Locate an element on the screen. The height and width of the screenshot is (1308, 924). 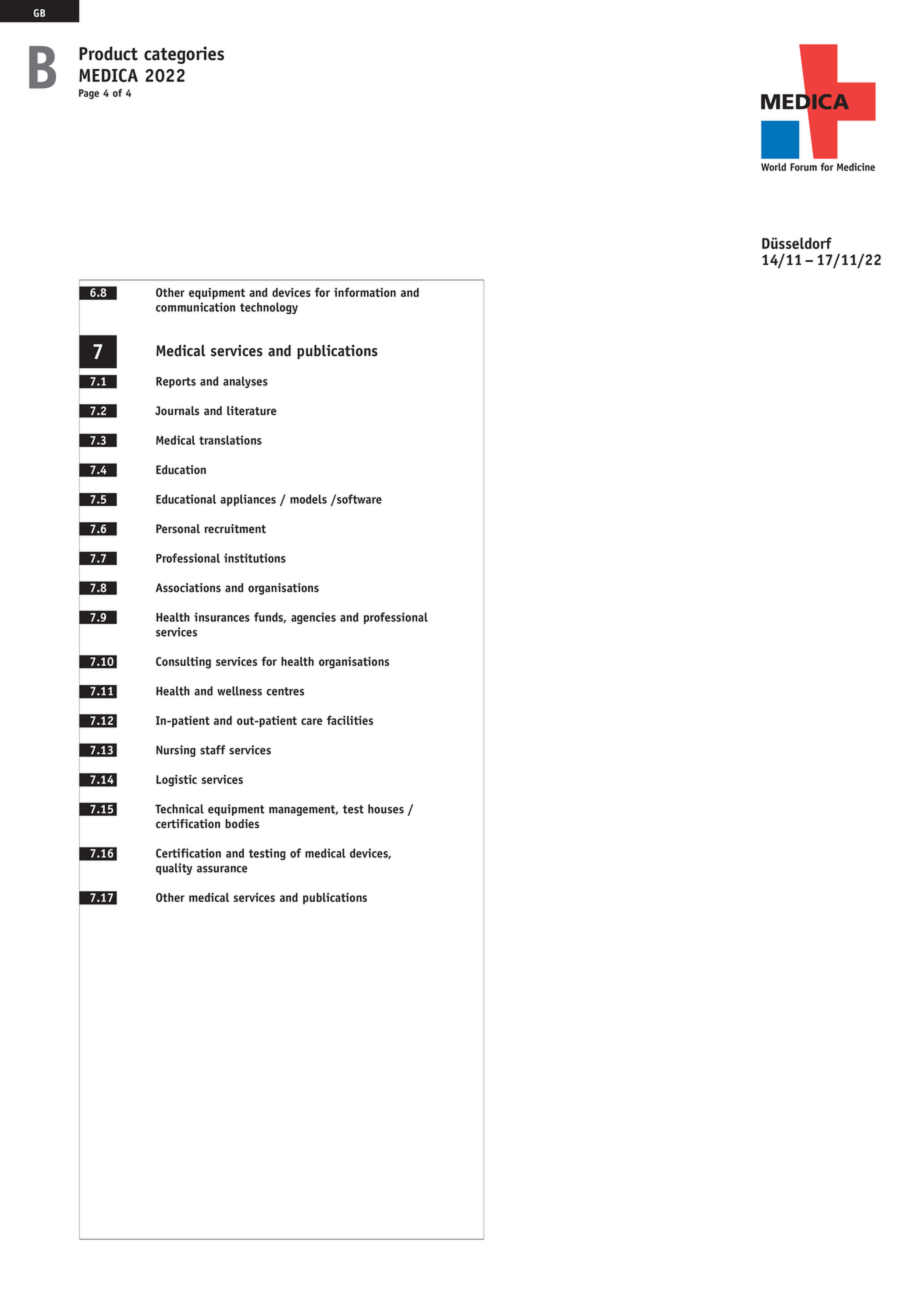
translations is located at coordinates (230, 440).
